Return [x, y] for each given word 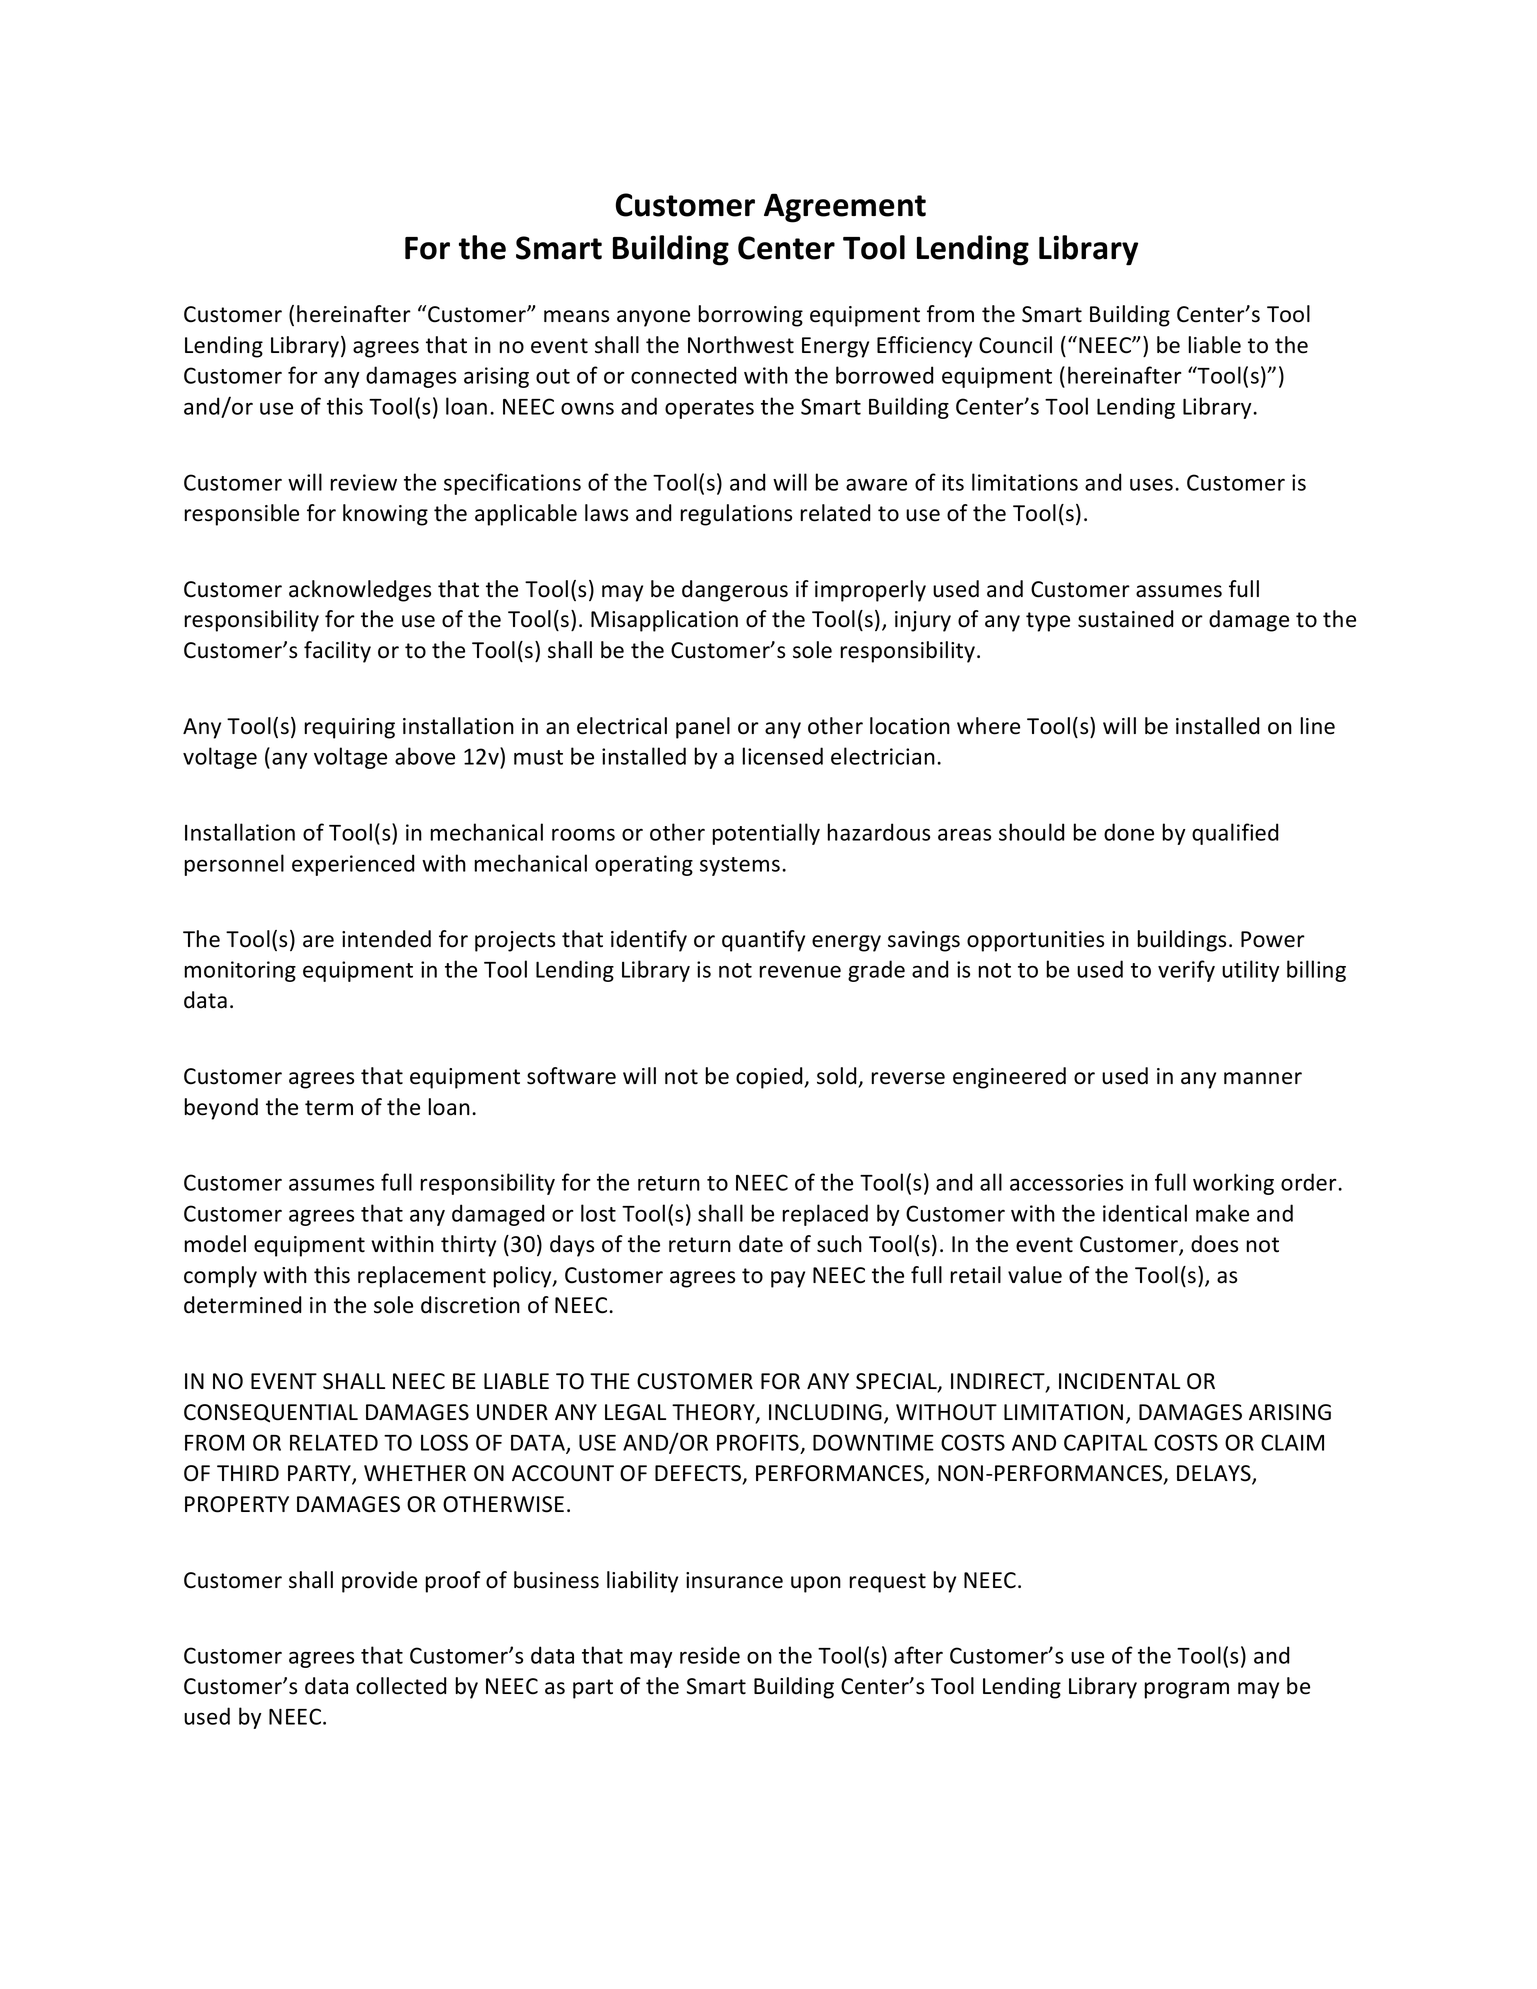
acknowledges [360, 591]
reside [710, 1655]
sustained [1126, 619]
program [1186, 1690]
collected [401, 1686]
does [1214, 1244]
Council [1015, 345]
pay [788, 1279]
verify [1186, 971]
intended [386, 939]
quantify [763, 941]
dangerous [735, 591]
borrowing [750, 316]
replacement [422, 1277]
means [576, 316]
